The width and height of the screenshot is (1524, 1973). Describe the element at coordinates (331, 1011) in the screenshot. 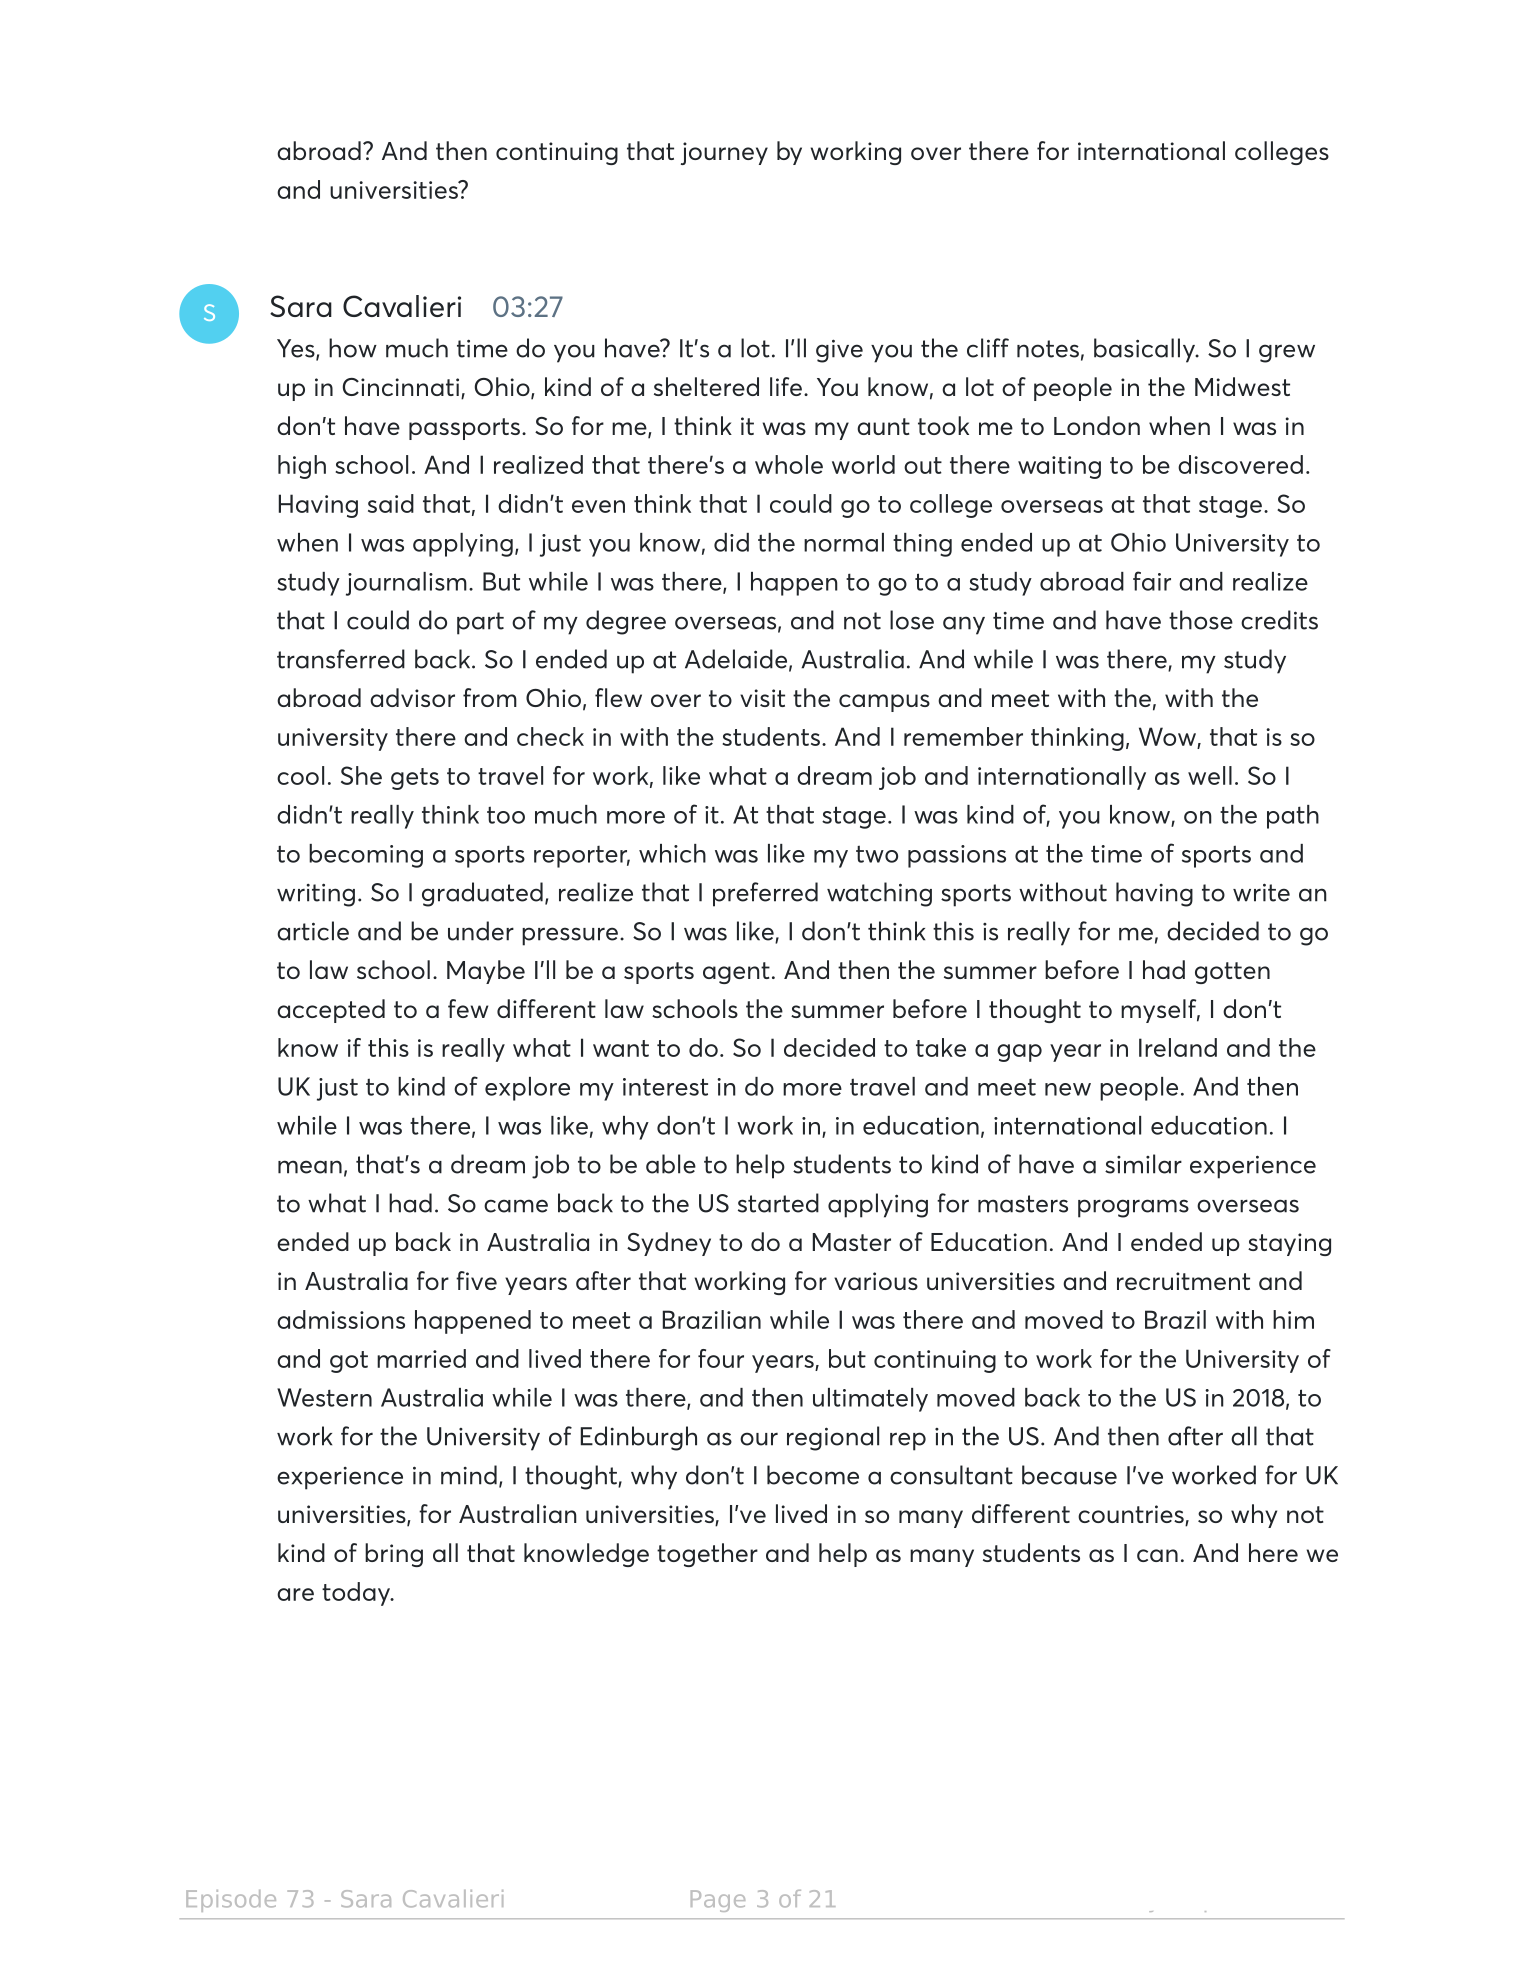

I see `accepted` at that location.
